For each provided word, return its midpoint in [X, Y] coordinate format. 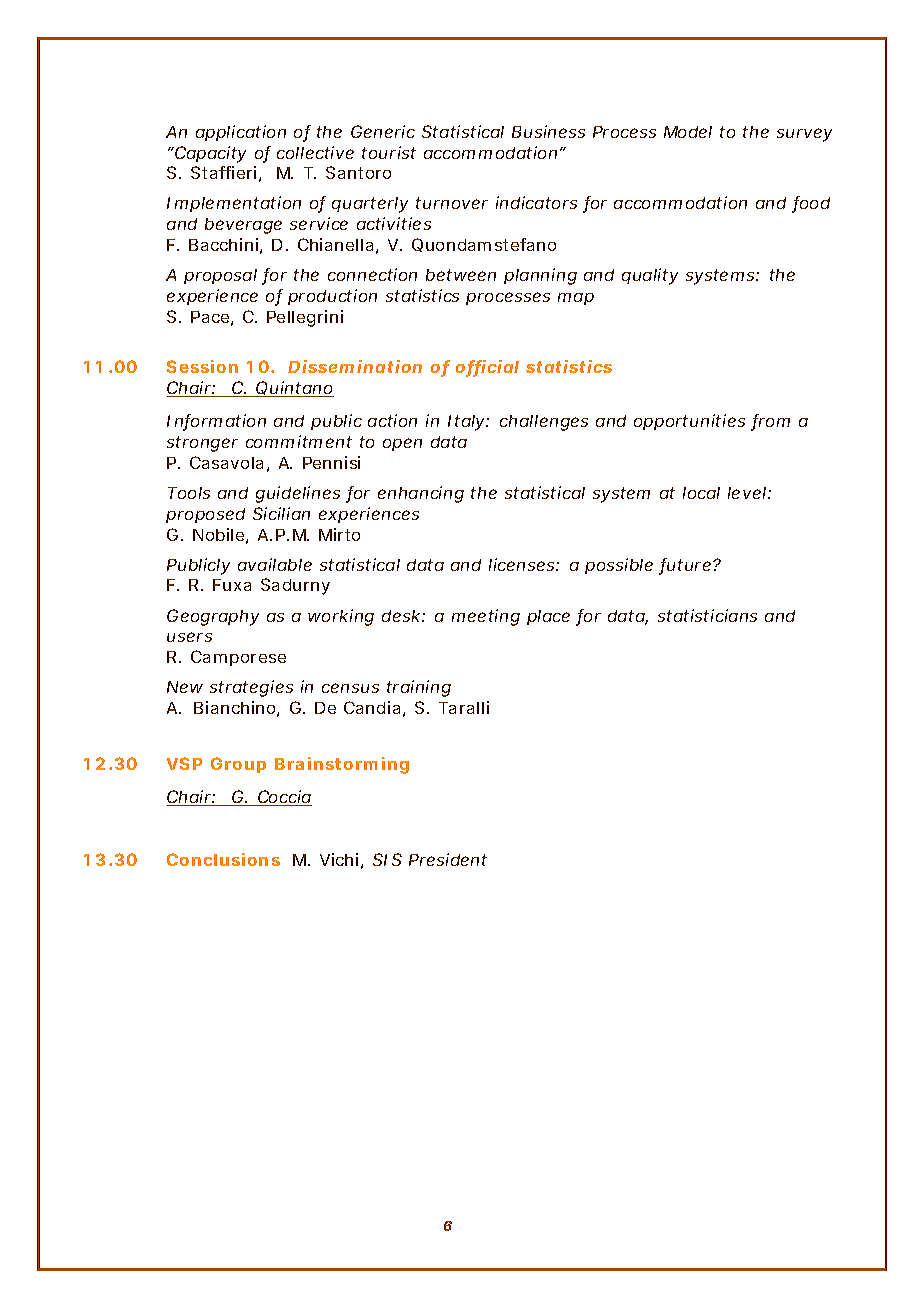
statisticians [707, 615]
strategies [251, 688]
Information [216, 422]
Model [688, 132]
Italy [467, 423]
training [419, 688]
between [461, 275]
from [770, 422]
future [686, 566]
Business [548, 131]
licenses [523, 564]
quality [650, 276]
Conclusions [223, 859]
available [275, 564]
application [241, 133]
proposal [220, 276]
